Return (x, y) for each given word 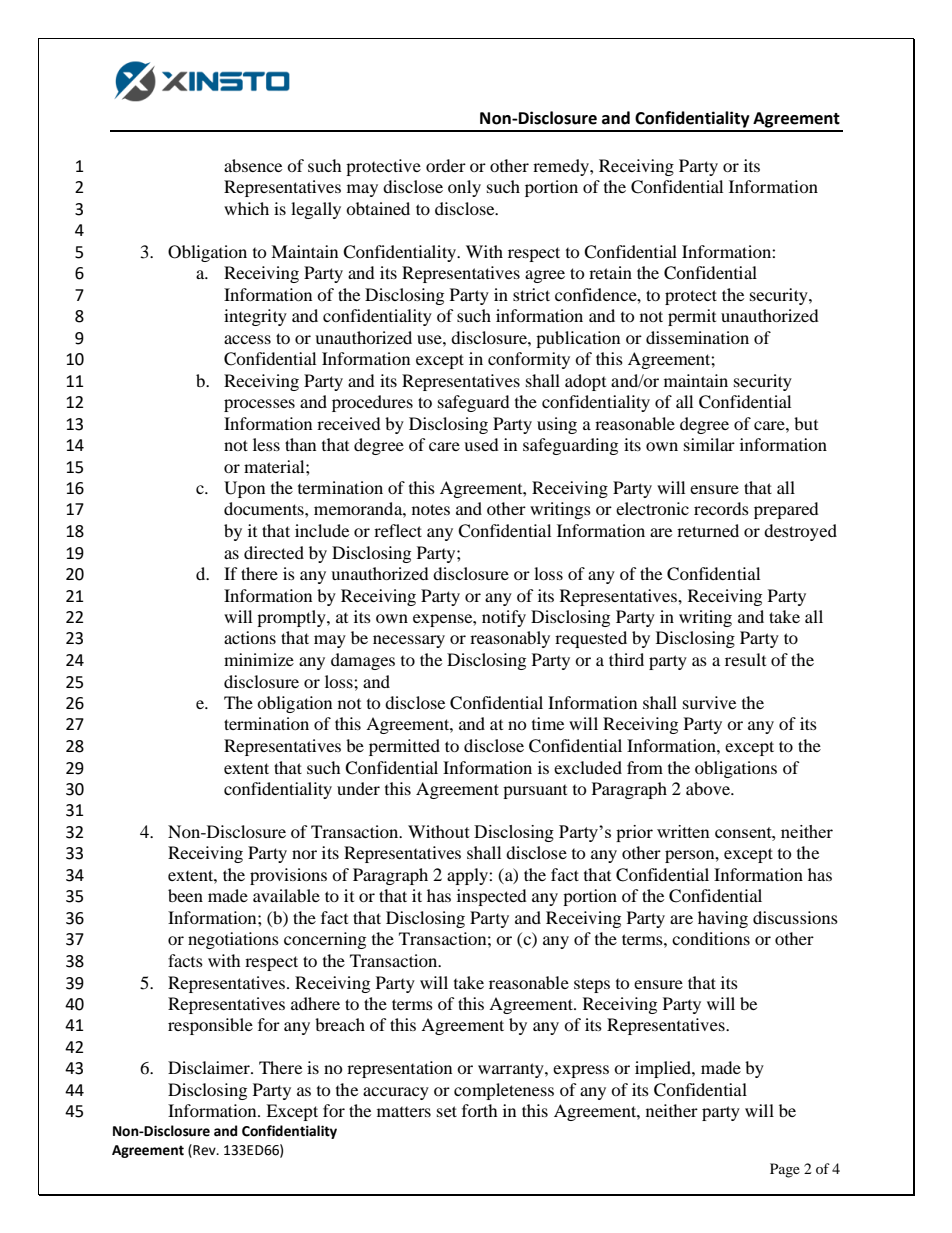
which (246, 208)
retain (610, 272)
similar (709, 444)
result (745, 659)
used (481, 444)
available (286, 895)
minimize (259, 659)
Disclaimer (210, 1067)
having (723, 919)
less (266, 444)
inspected (492, 897)
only (464, 188)
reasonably (510, 639)
